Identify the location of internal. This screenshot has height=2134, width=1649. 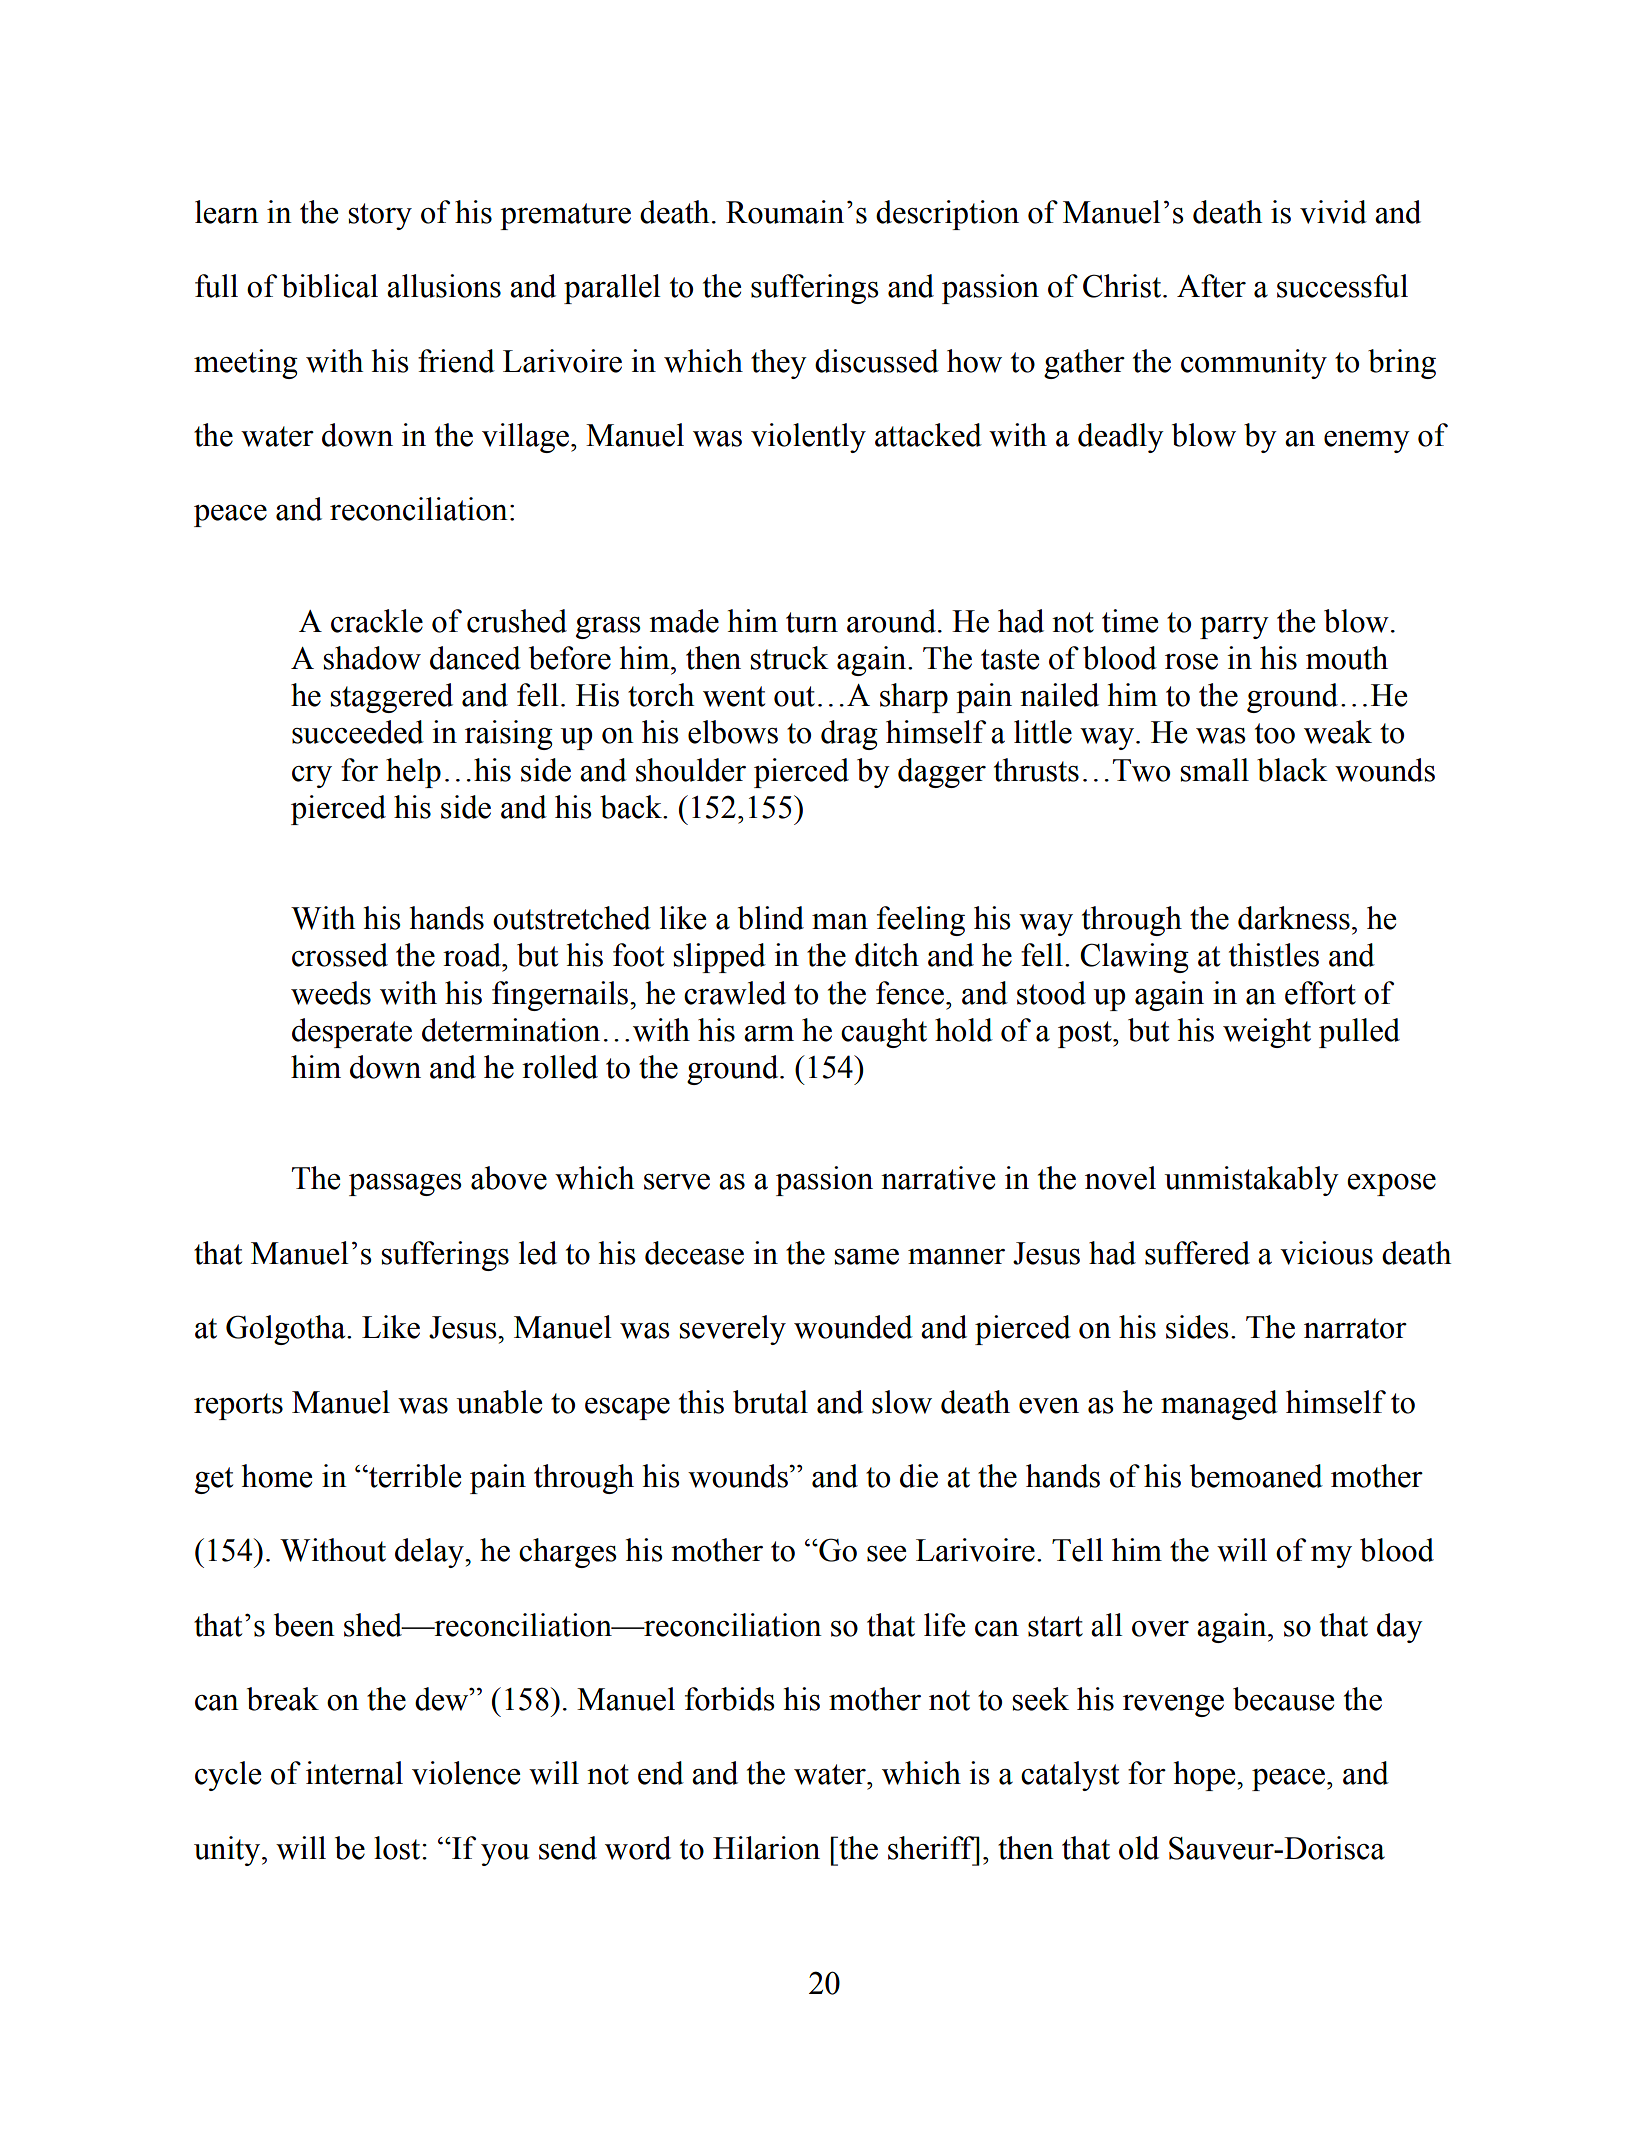
(354, 1773).
